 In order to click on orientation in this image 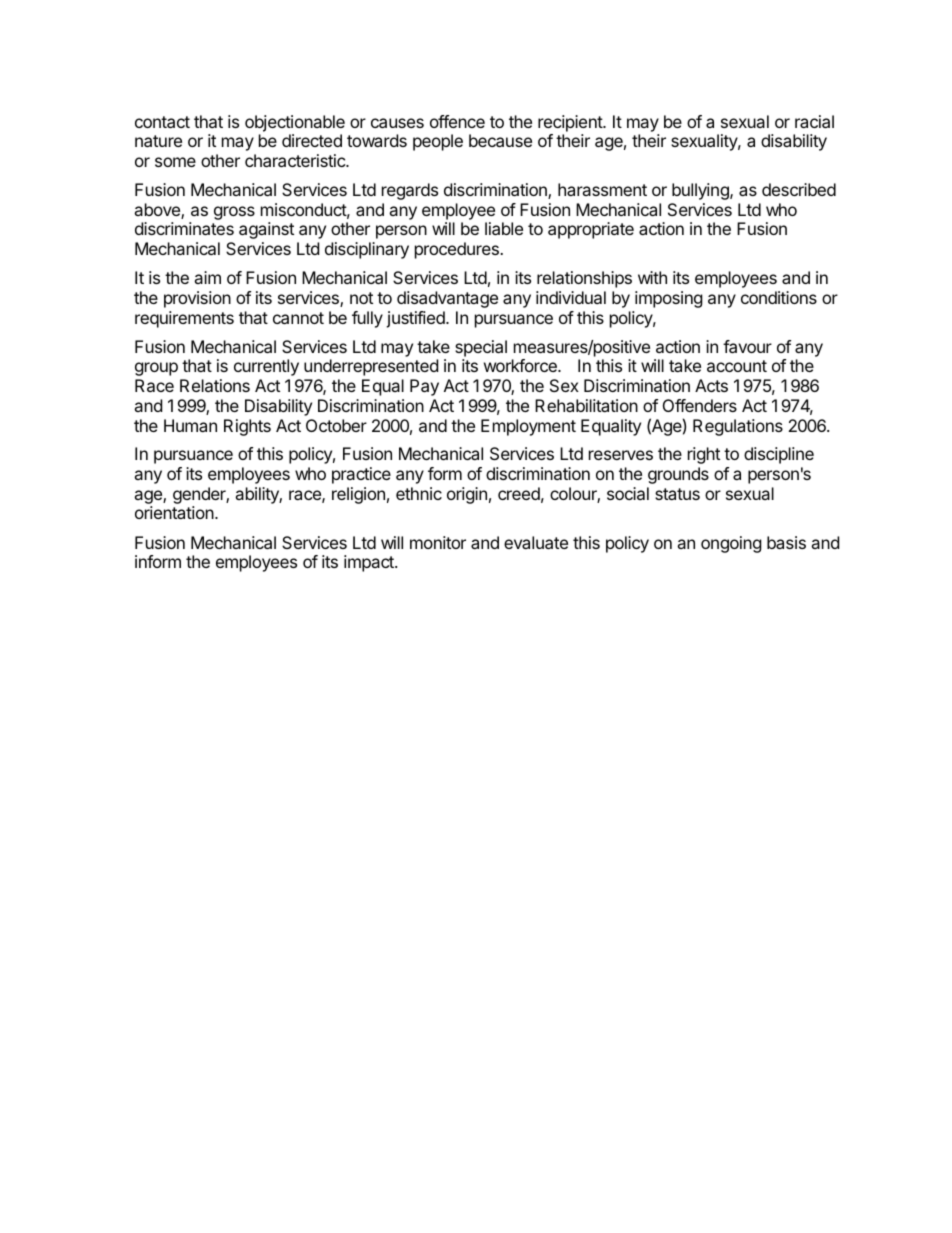, I will do `click(175, 512)`.
